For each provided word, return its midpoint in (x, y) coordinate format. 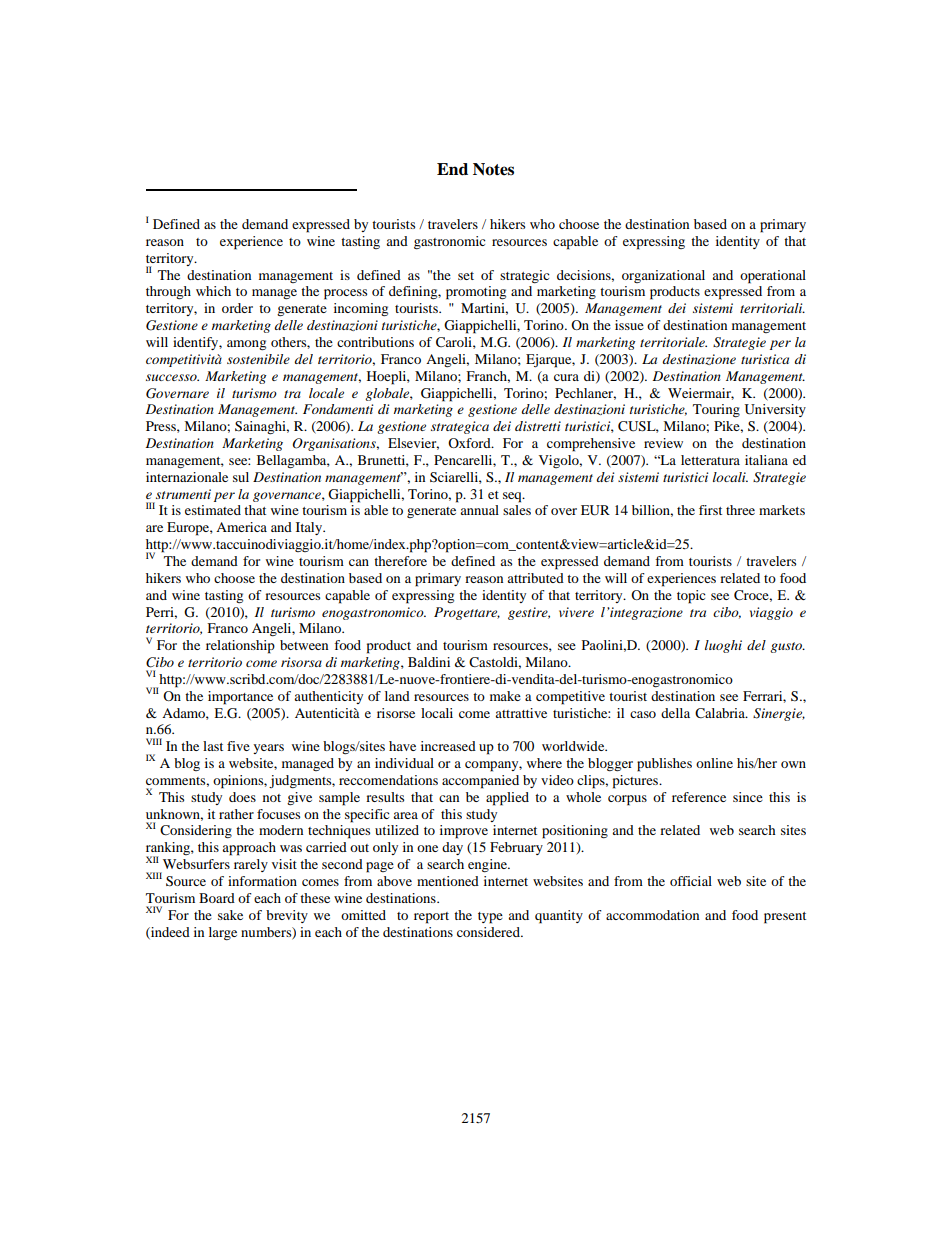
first (710, 510)
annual (479, 510)
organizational (663, 276)
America (241, 527)
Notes (493, 169)
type (490, 918)
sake (230, 915)
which (213, 291)
